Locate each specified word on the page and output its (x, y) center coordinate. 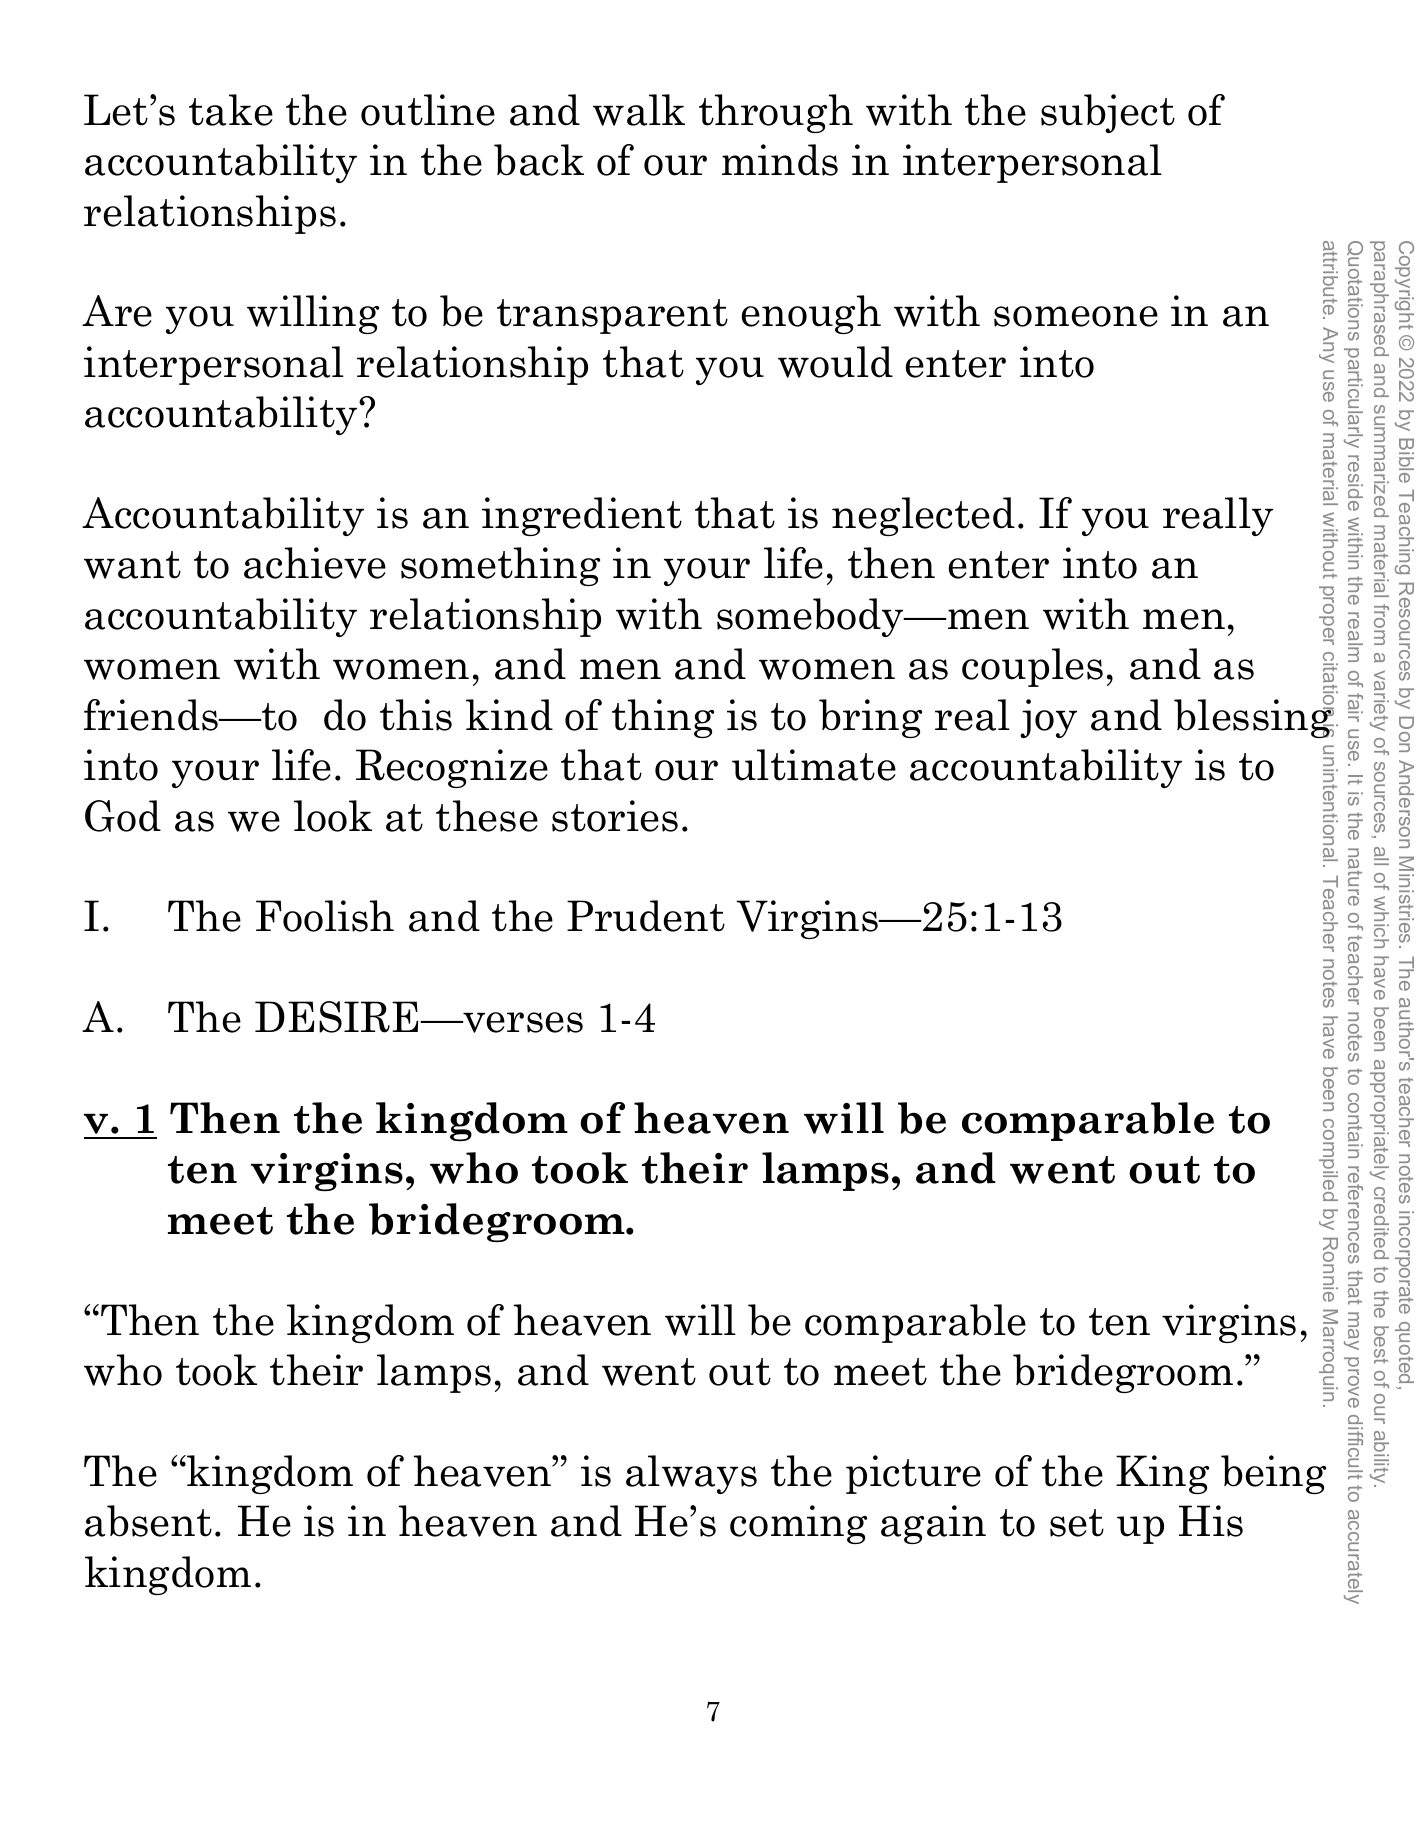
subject (1108, 113)
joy (1048, 718)
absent (148, 1521)
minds (780, 160)
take (231, 110)
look (333, 816)
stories (615, 816)
